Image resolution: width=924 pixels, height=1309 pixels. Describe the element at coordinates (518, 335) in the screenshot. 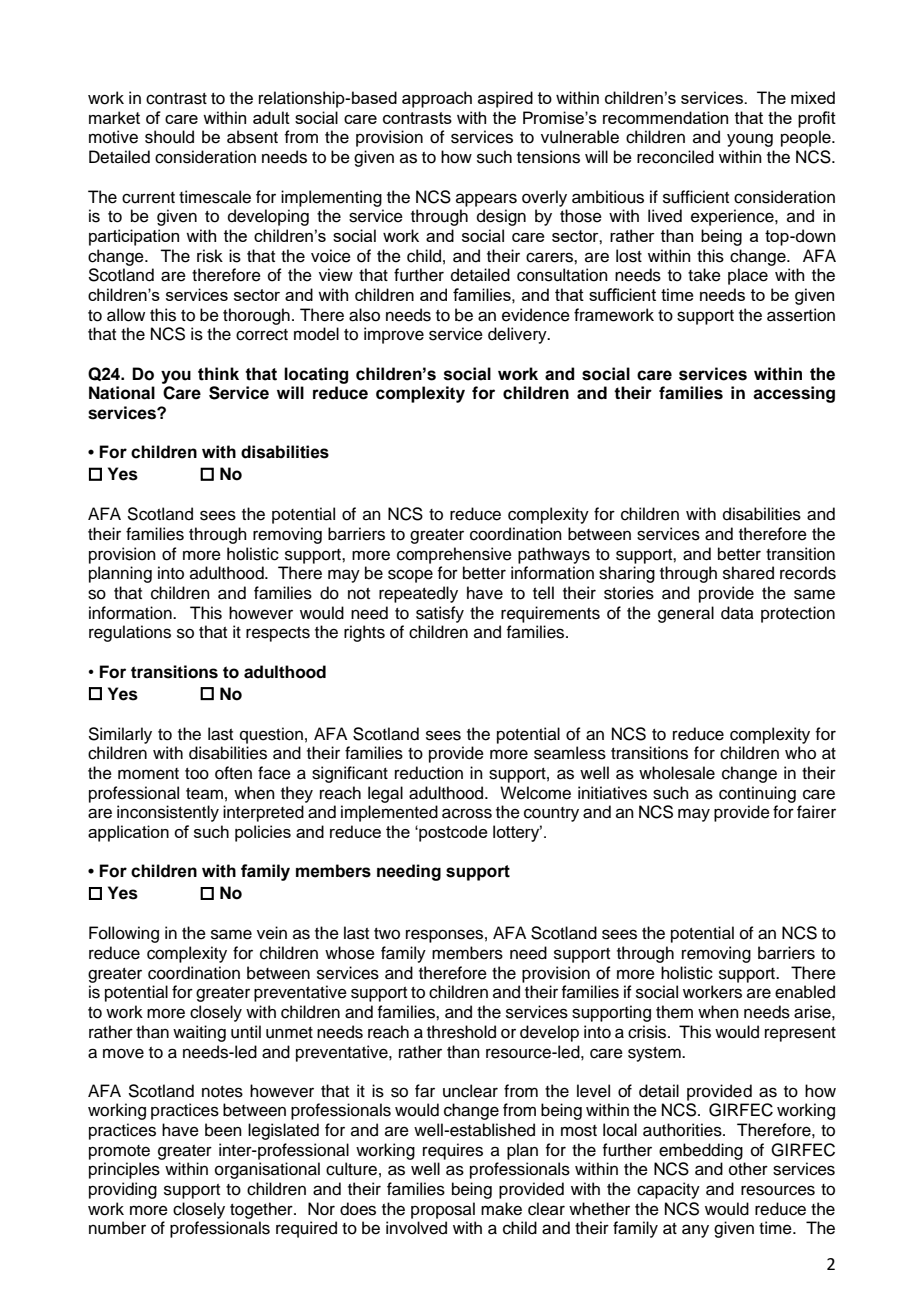

I see `delivery` at that location.
